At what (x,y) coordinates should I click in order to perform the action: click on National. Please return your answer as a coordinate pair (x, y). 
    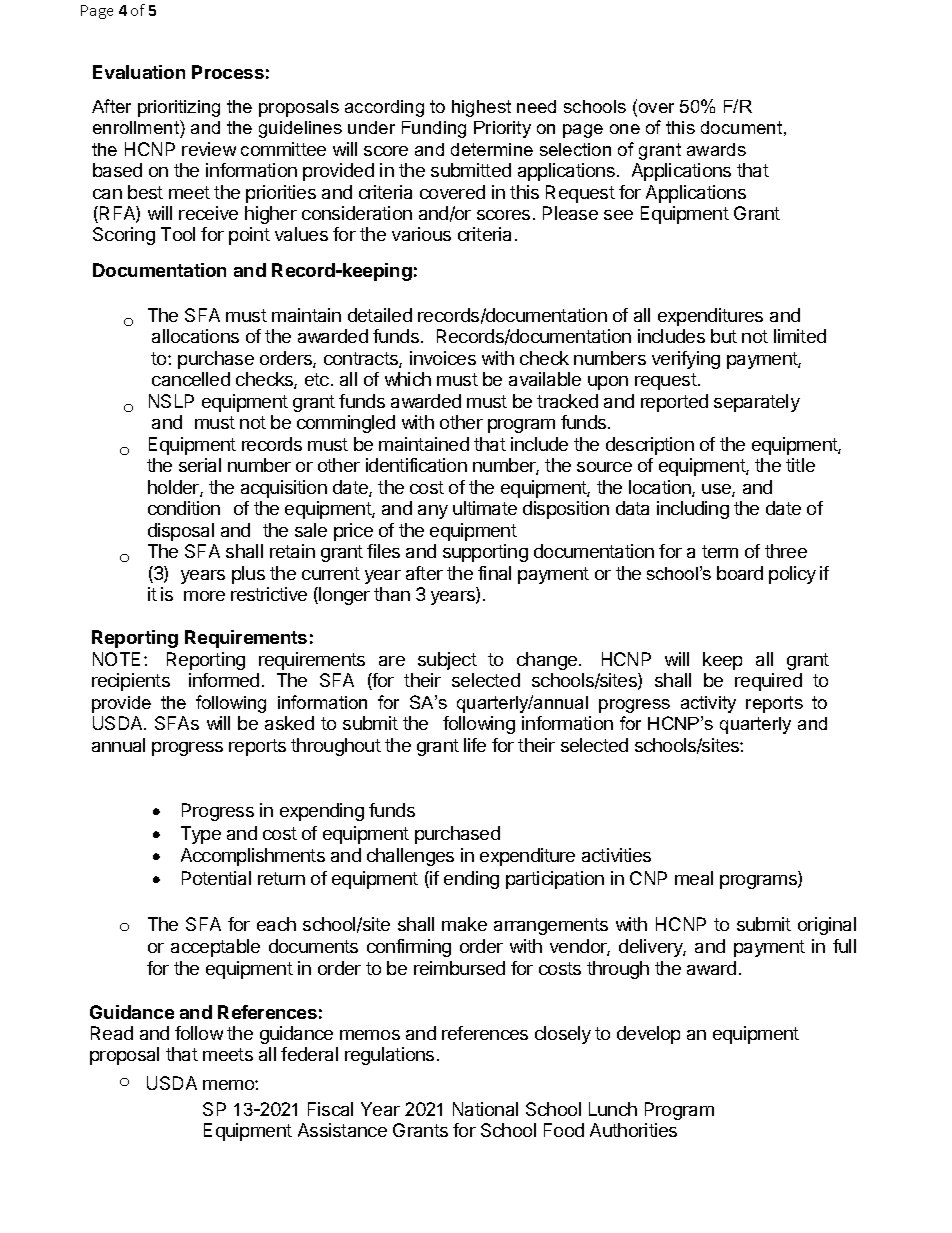
    Looking at the image, I should click on (485, 1109).
